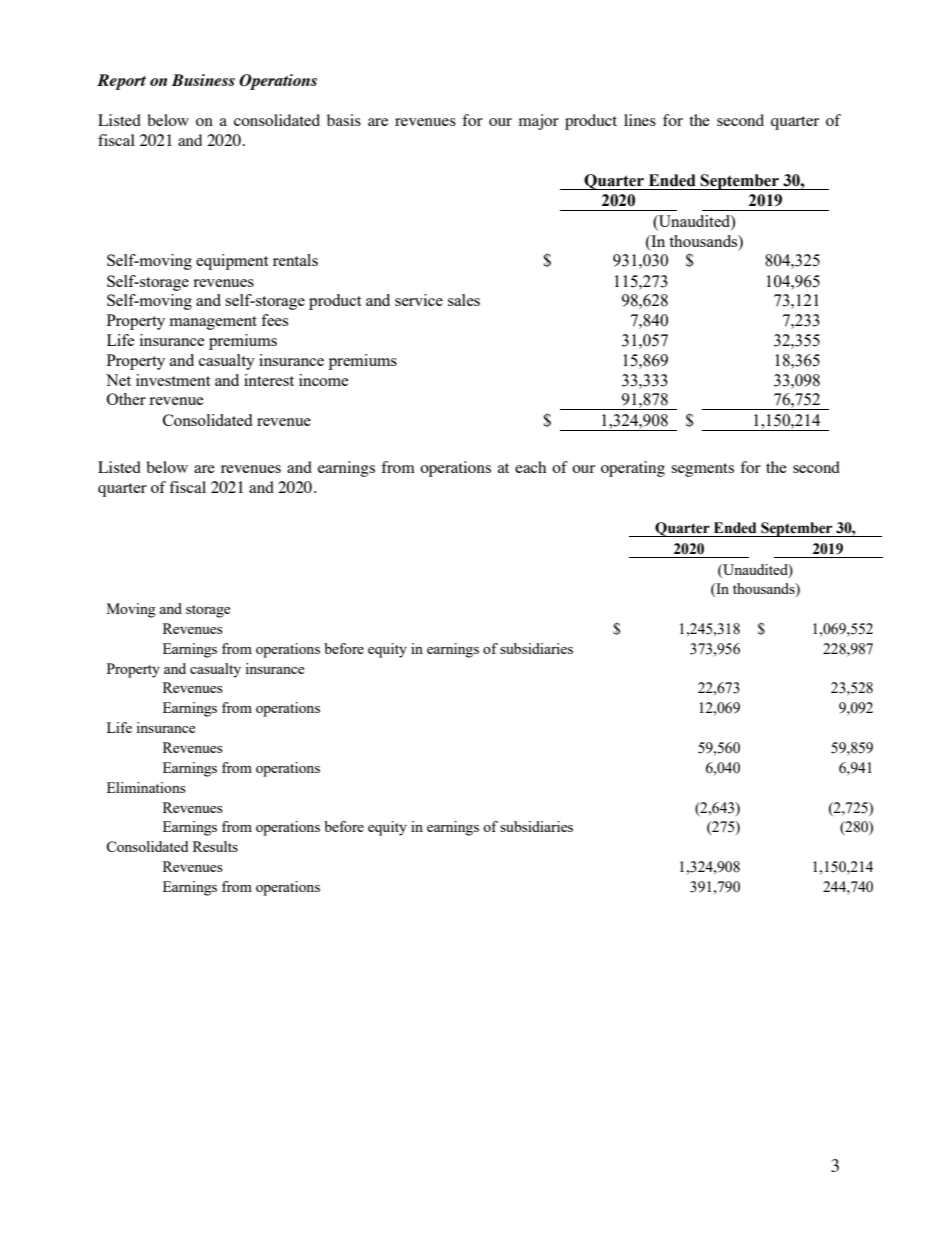 The image size is (952, 1233). I want to click on Eliminations, so click(146, 787).
